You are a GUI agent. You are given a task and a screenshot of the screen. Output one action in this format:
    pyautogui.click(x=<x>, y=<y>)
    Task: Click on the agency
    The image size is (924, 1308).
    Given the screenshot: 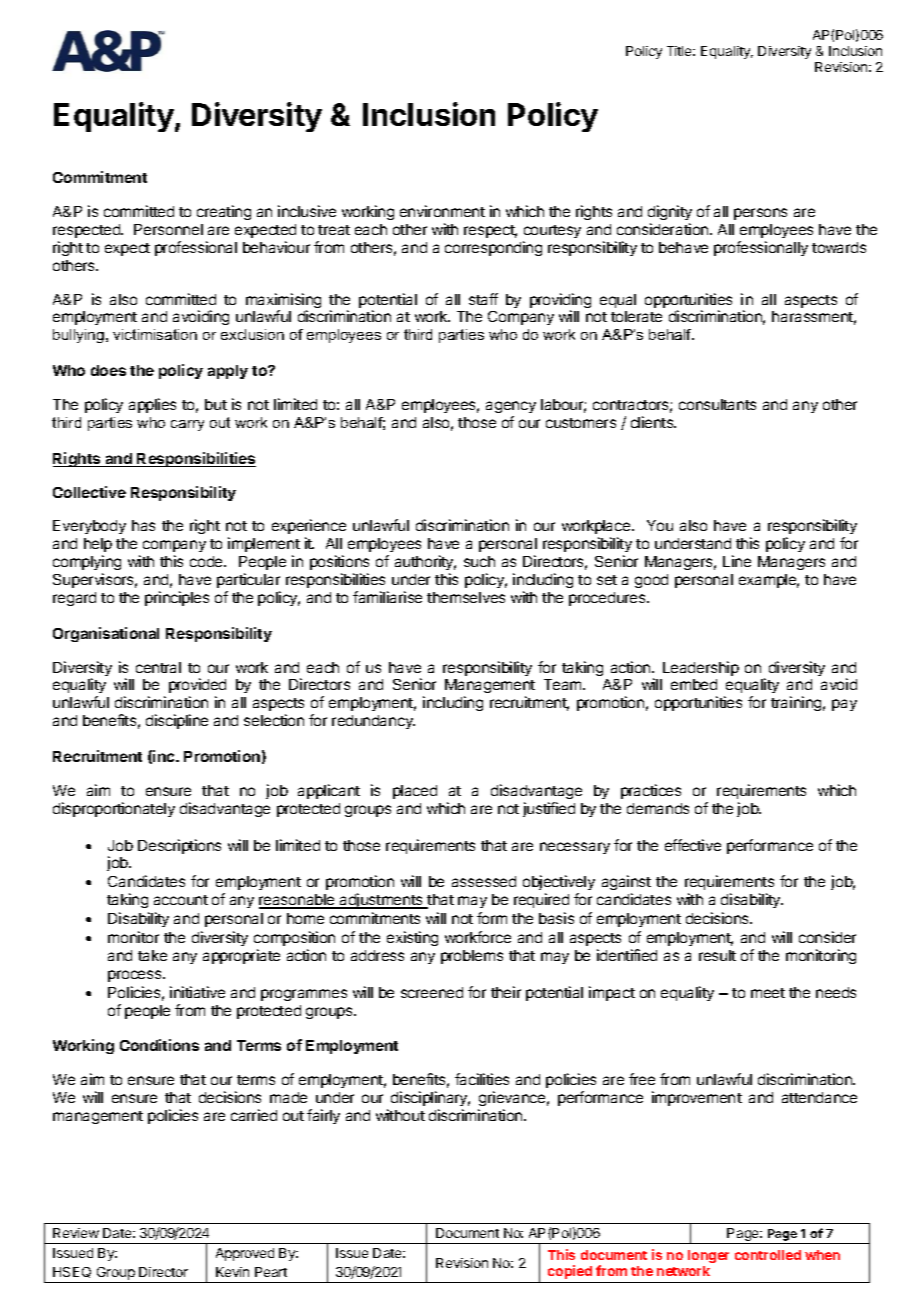 What is the action you would take?
    pyautogui.click(x=511, y=407)
